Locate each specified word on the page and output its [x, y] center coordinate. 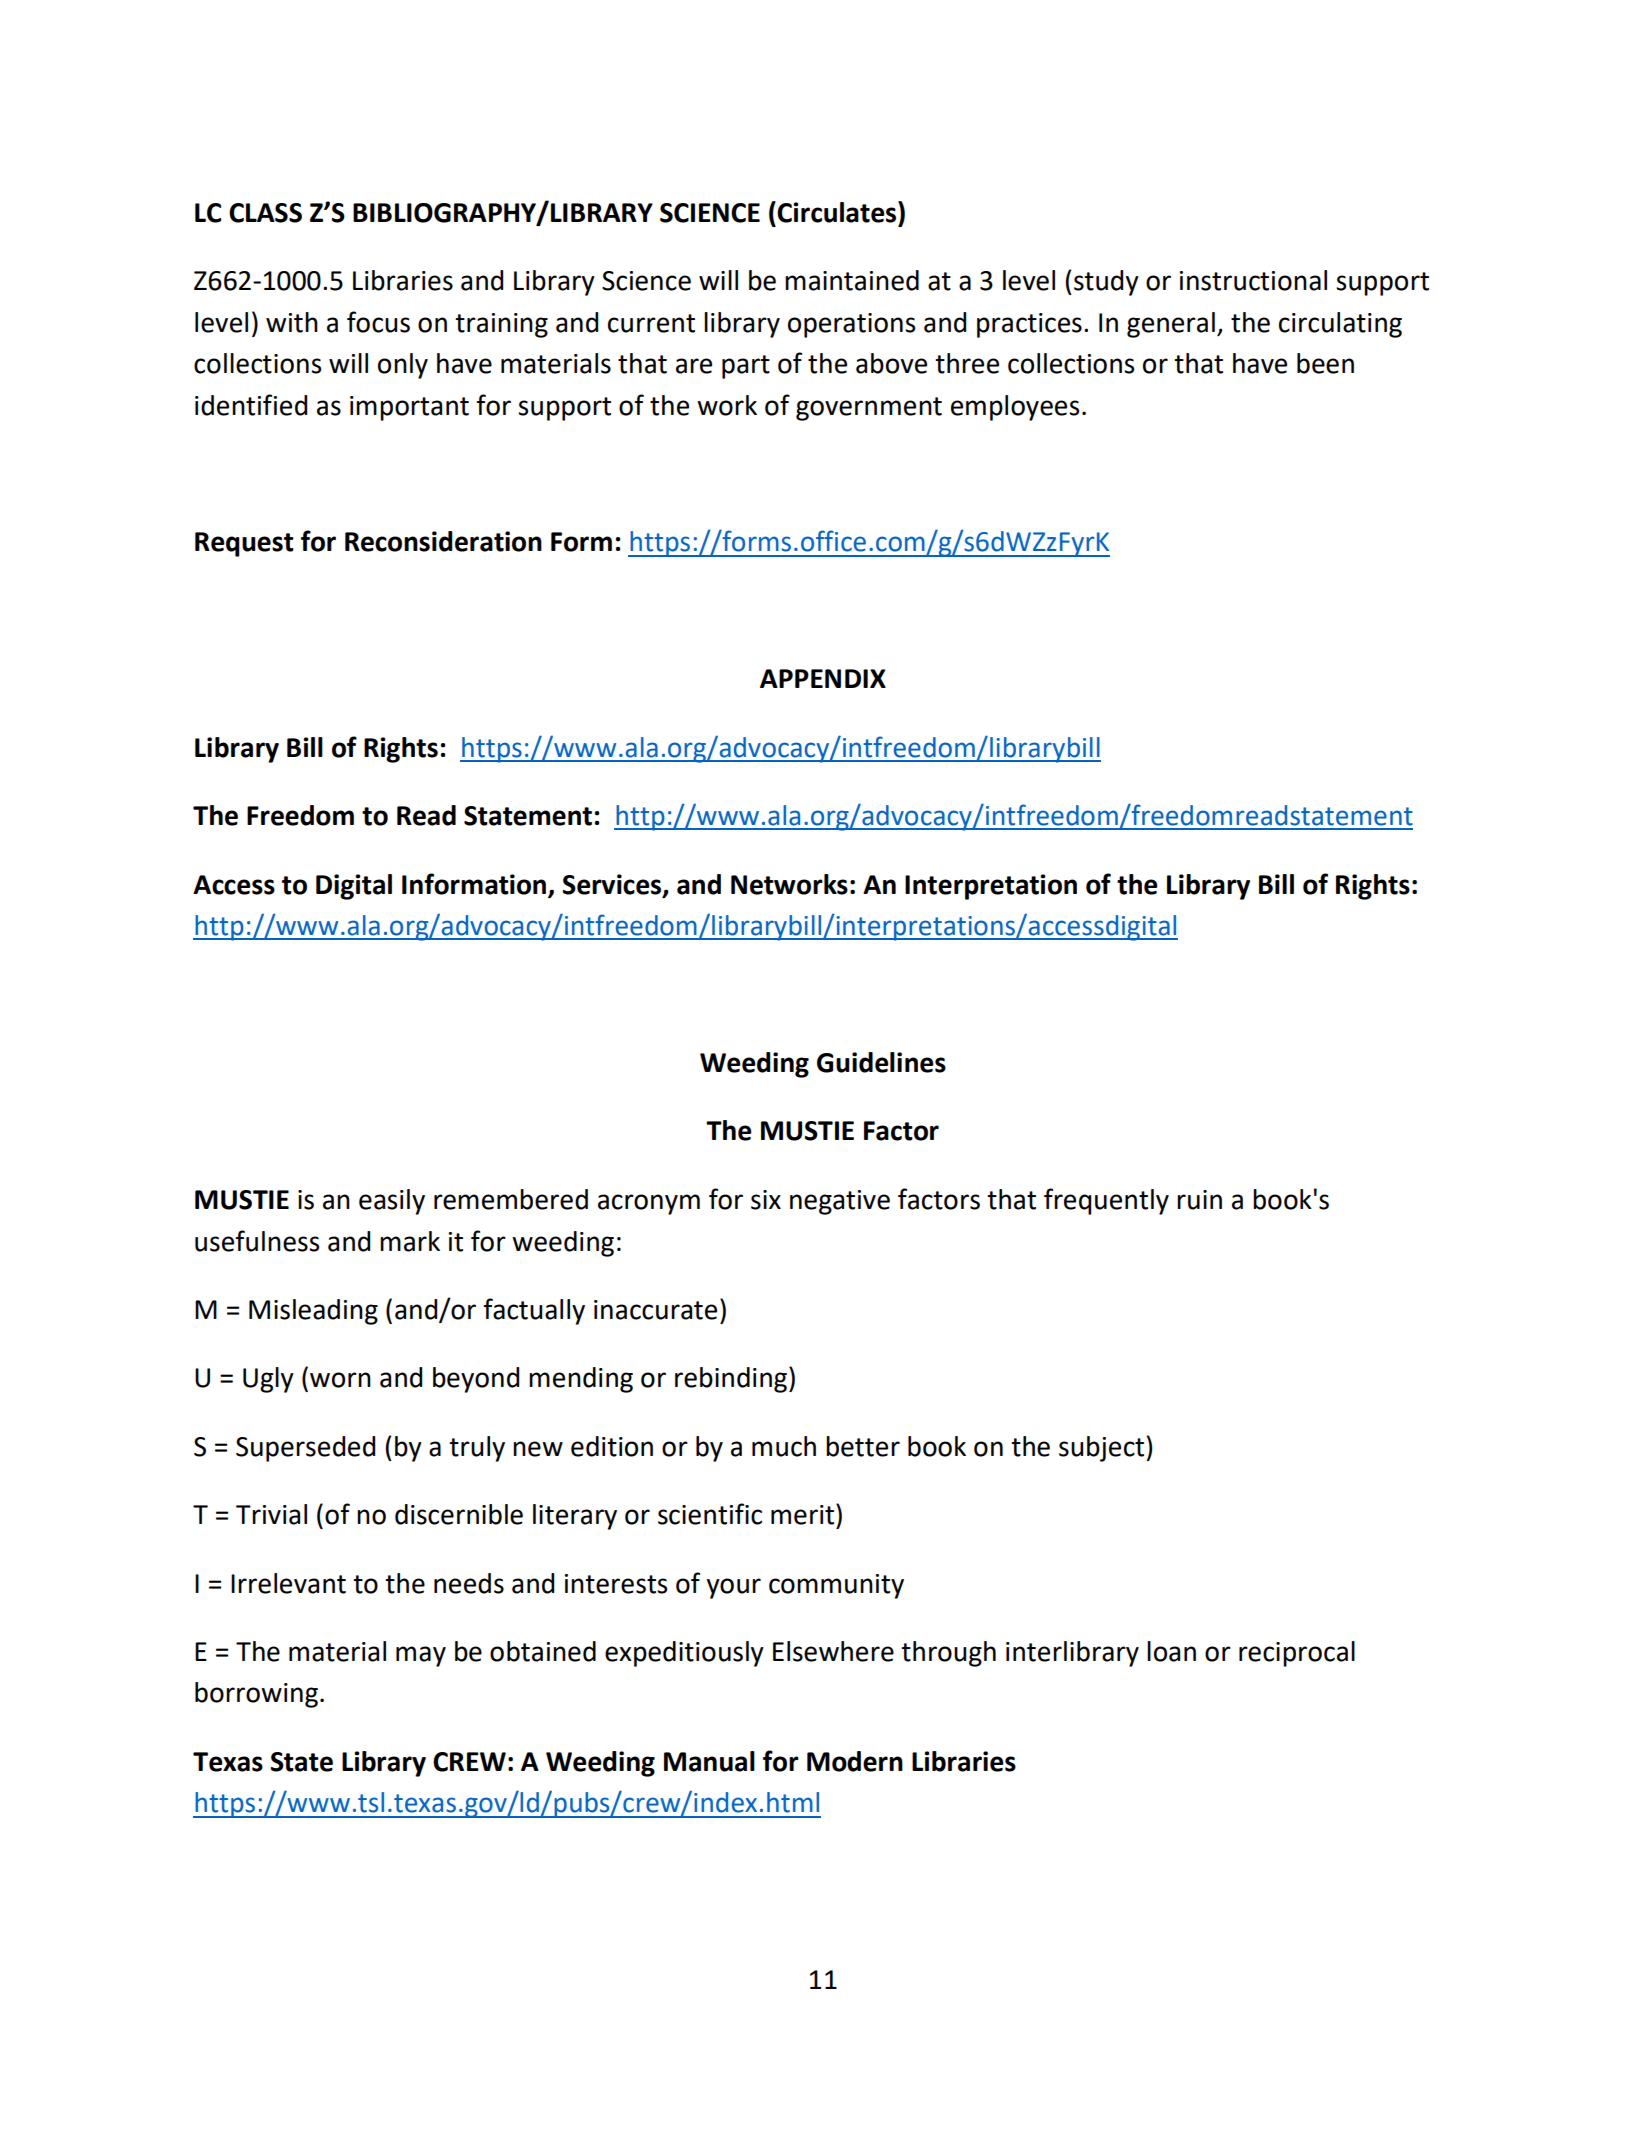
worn [340, 1380]
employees [1015, 408]
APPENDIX [823, 678]
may [421, 1656]
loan [1171, 1651]
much [784, 1446]
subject [1101, 1449]
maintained [852, 280]
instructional [1253, 280]
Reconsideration [443, 541]
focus [378, 322]
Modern [855, 1761]
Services [613, 885]
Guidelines [881, 1062]
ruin [1199, 1200]
